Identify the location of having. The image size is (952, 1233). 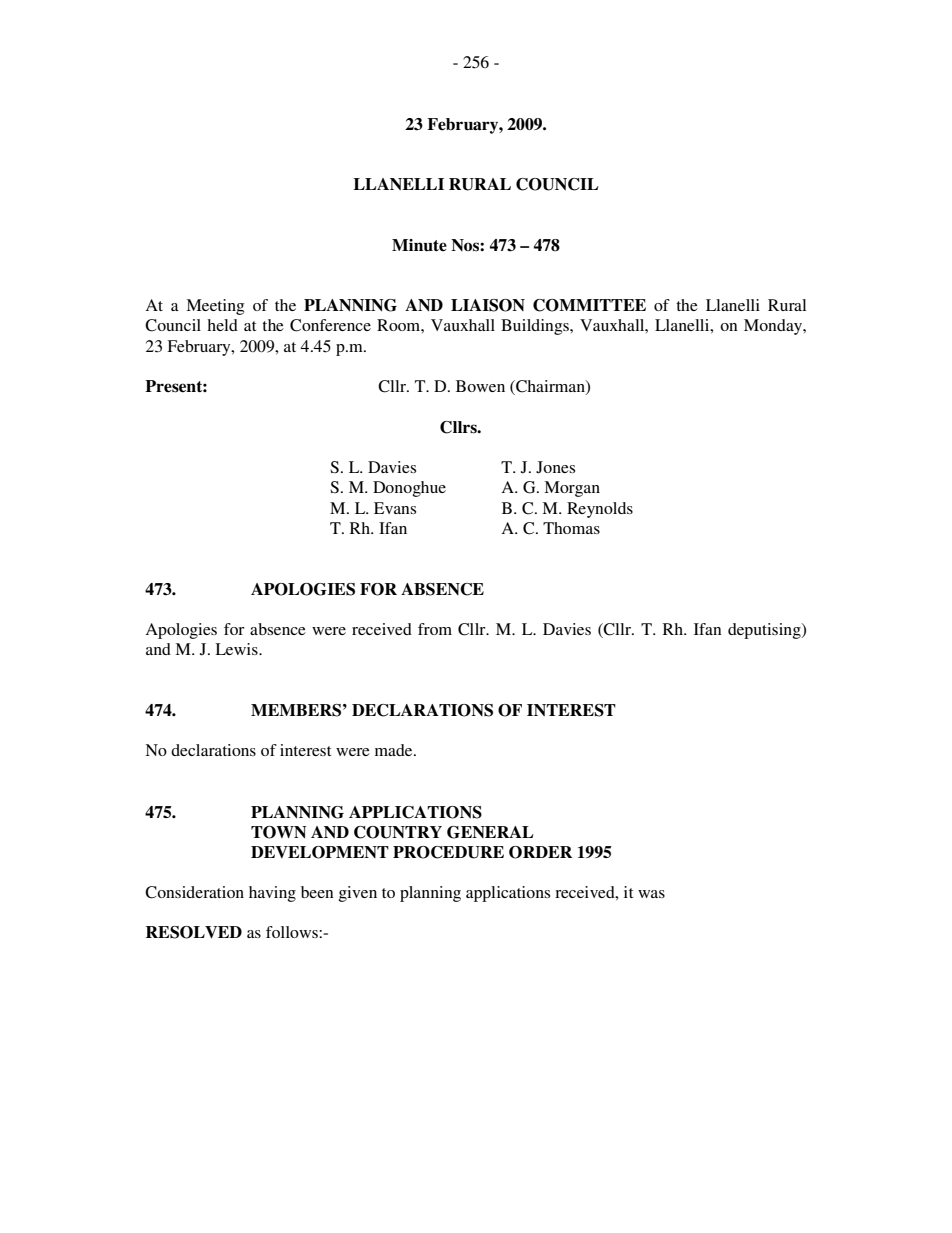
(272, 894).
